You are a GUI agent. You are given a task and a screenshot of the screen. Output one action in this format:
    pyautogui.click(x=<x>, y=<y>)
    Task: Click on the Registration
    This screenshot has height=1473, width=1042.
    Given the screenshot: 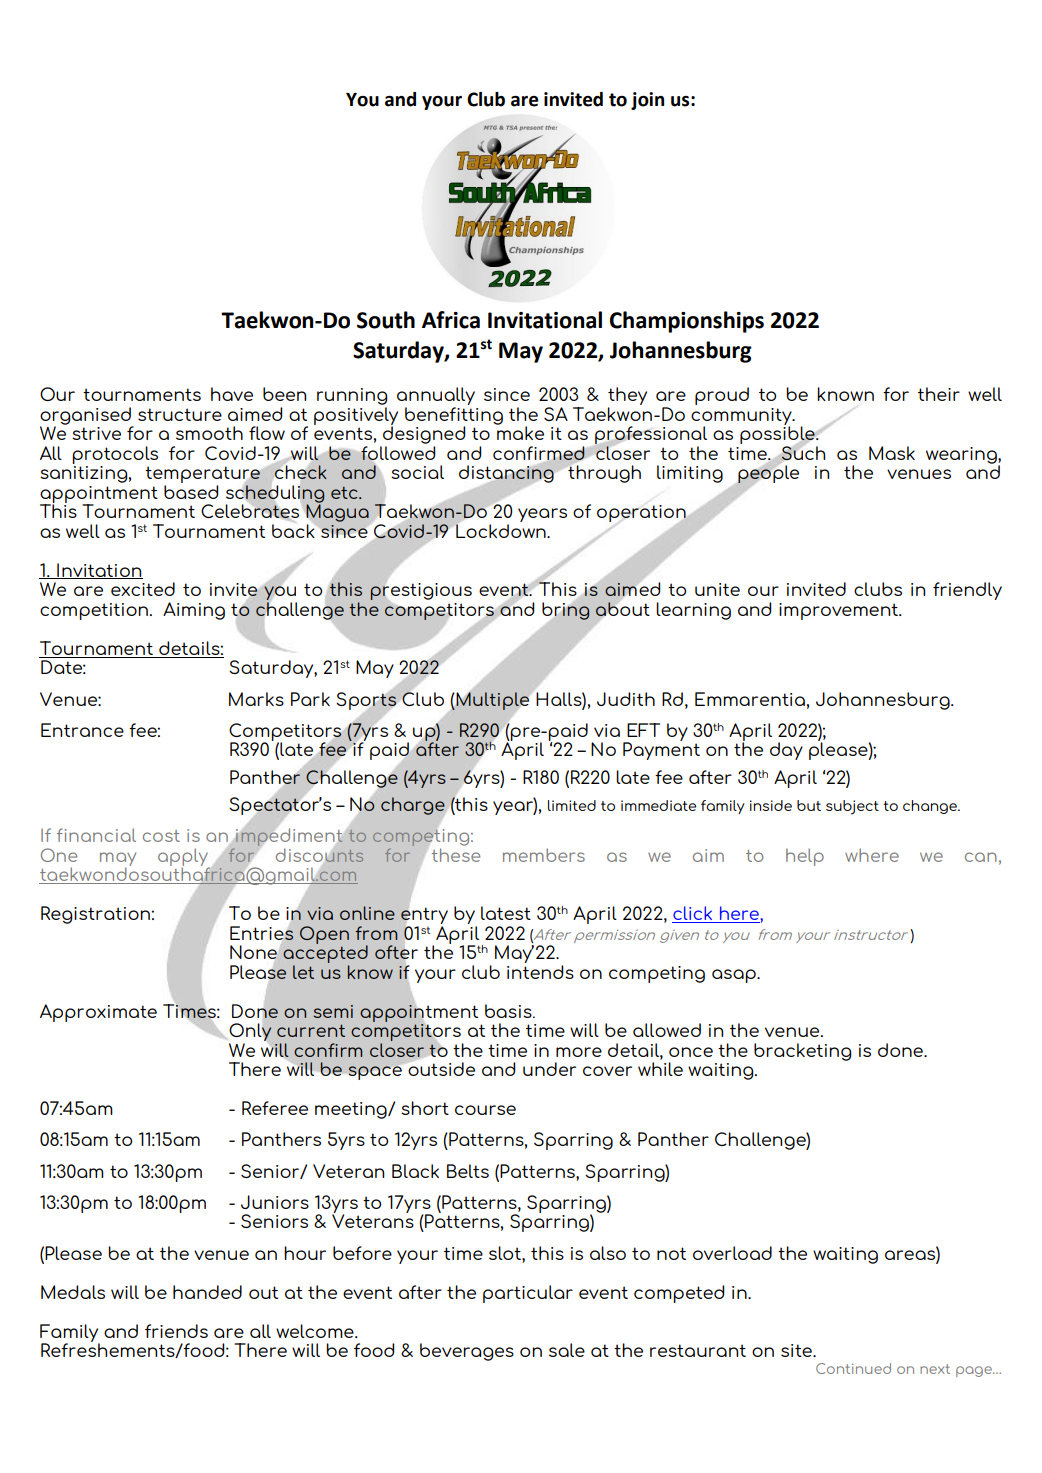 What is the action you would take?
    pyautogui.click(x=95, y=915)
